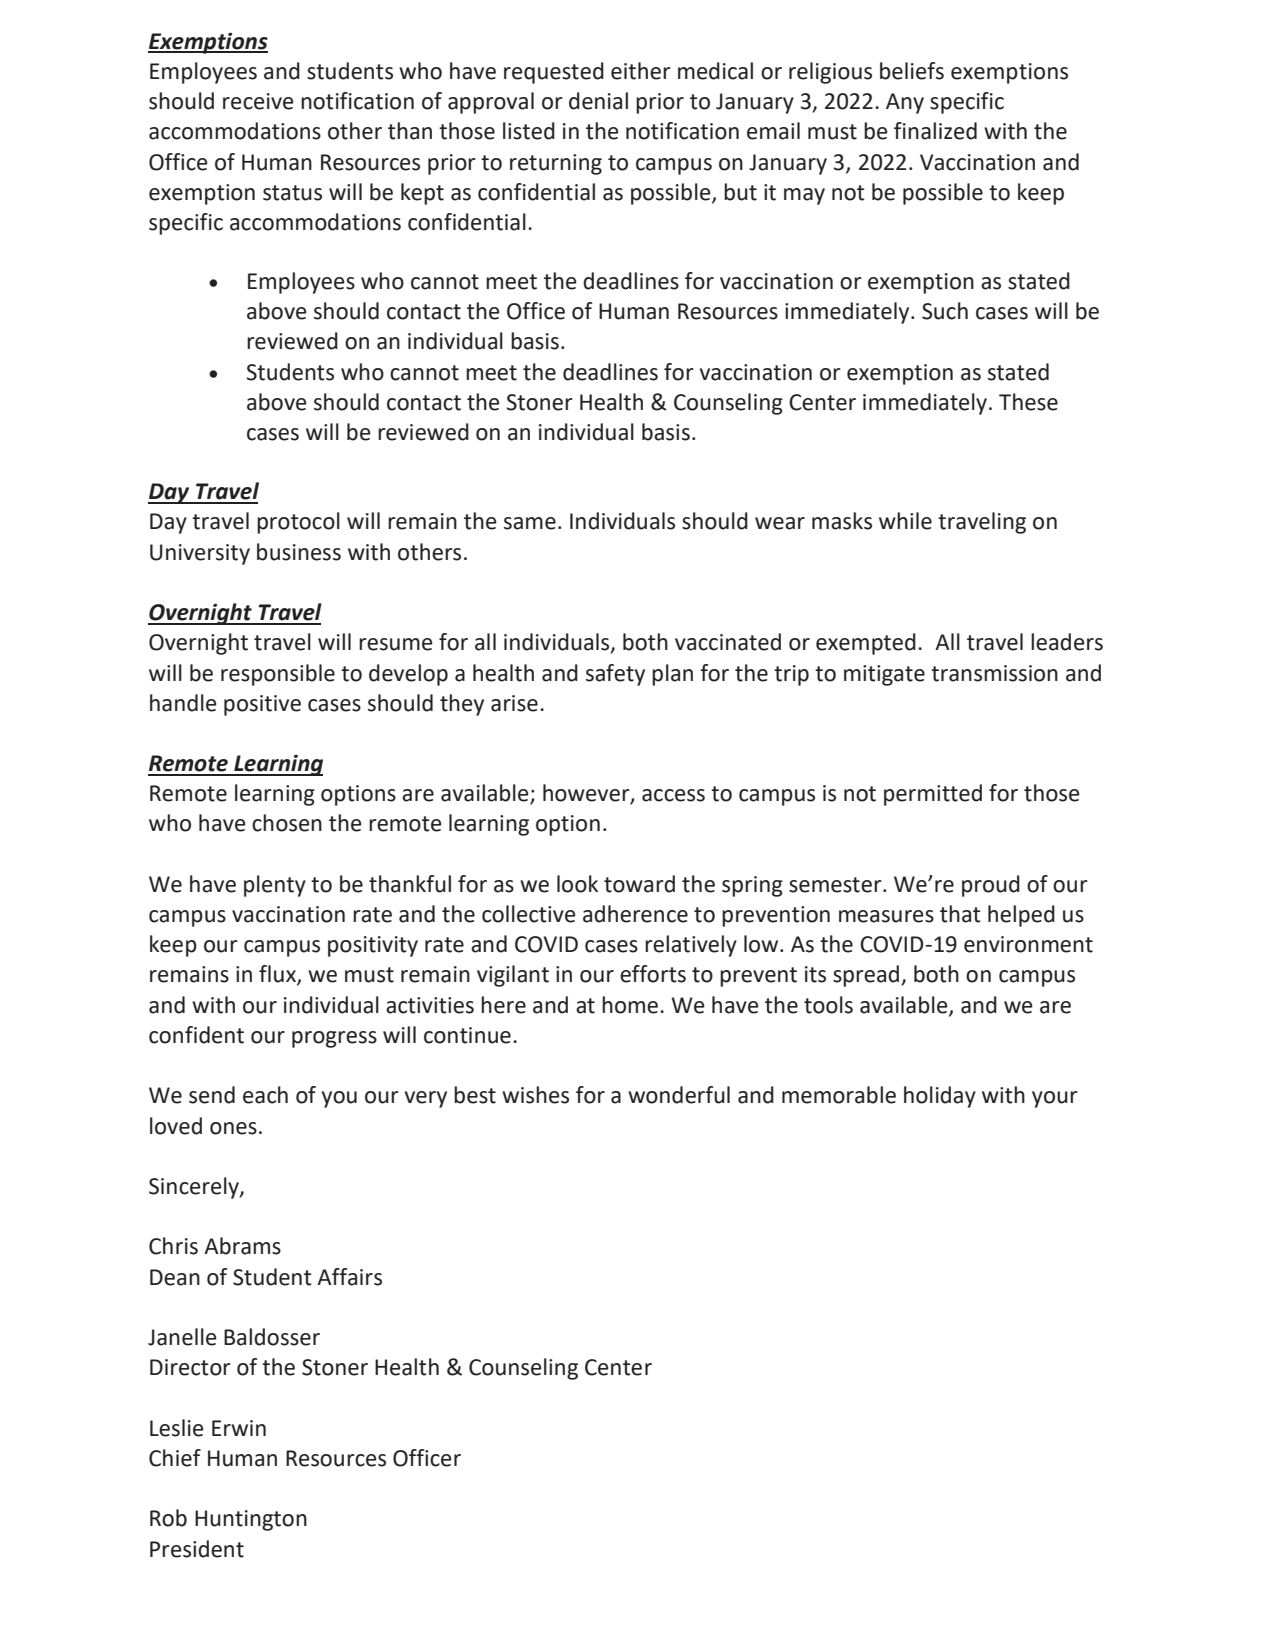  Describe the element at coordinates (679, 1095) in the image. I see `wonderful` at that location.
